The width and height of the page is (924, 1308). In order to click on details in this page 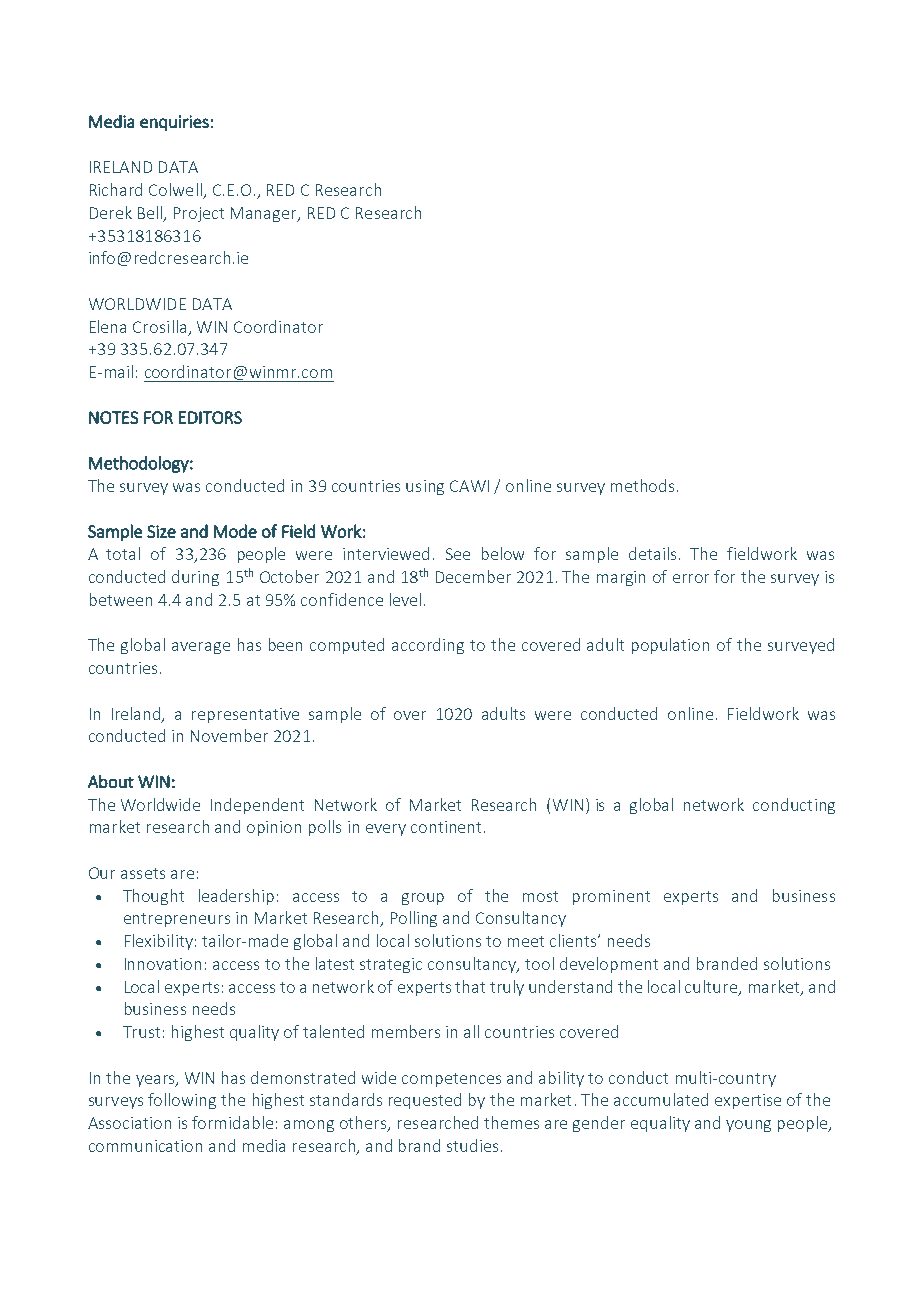, I will do `click(652, 553)`.
